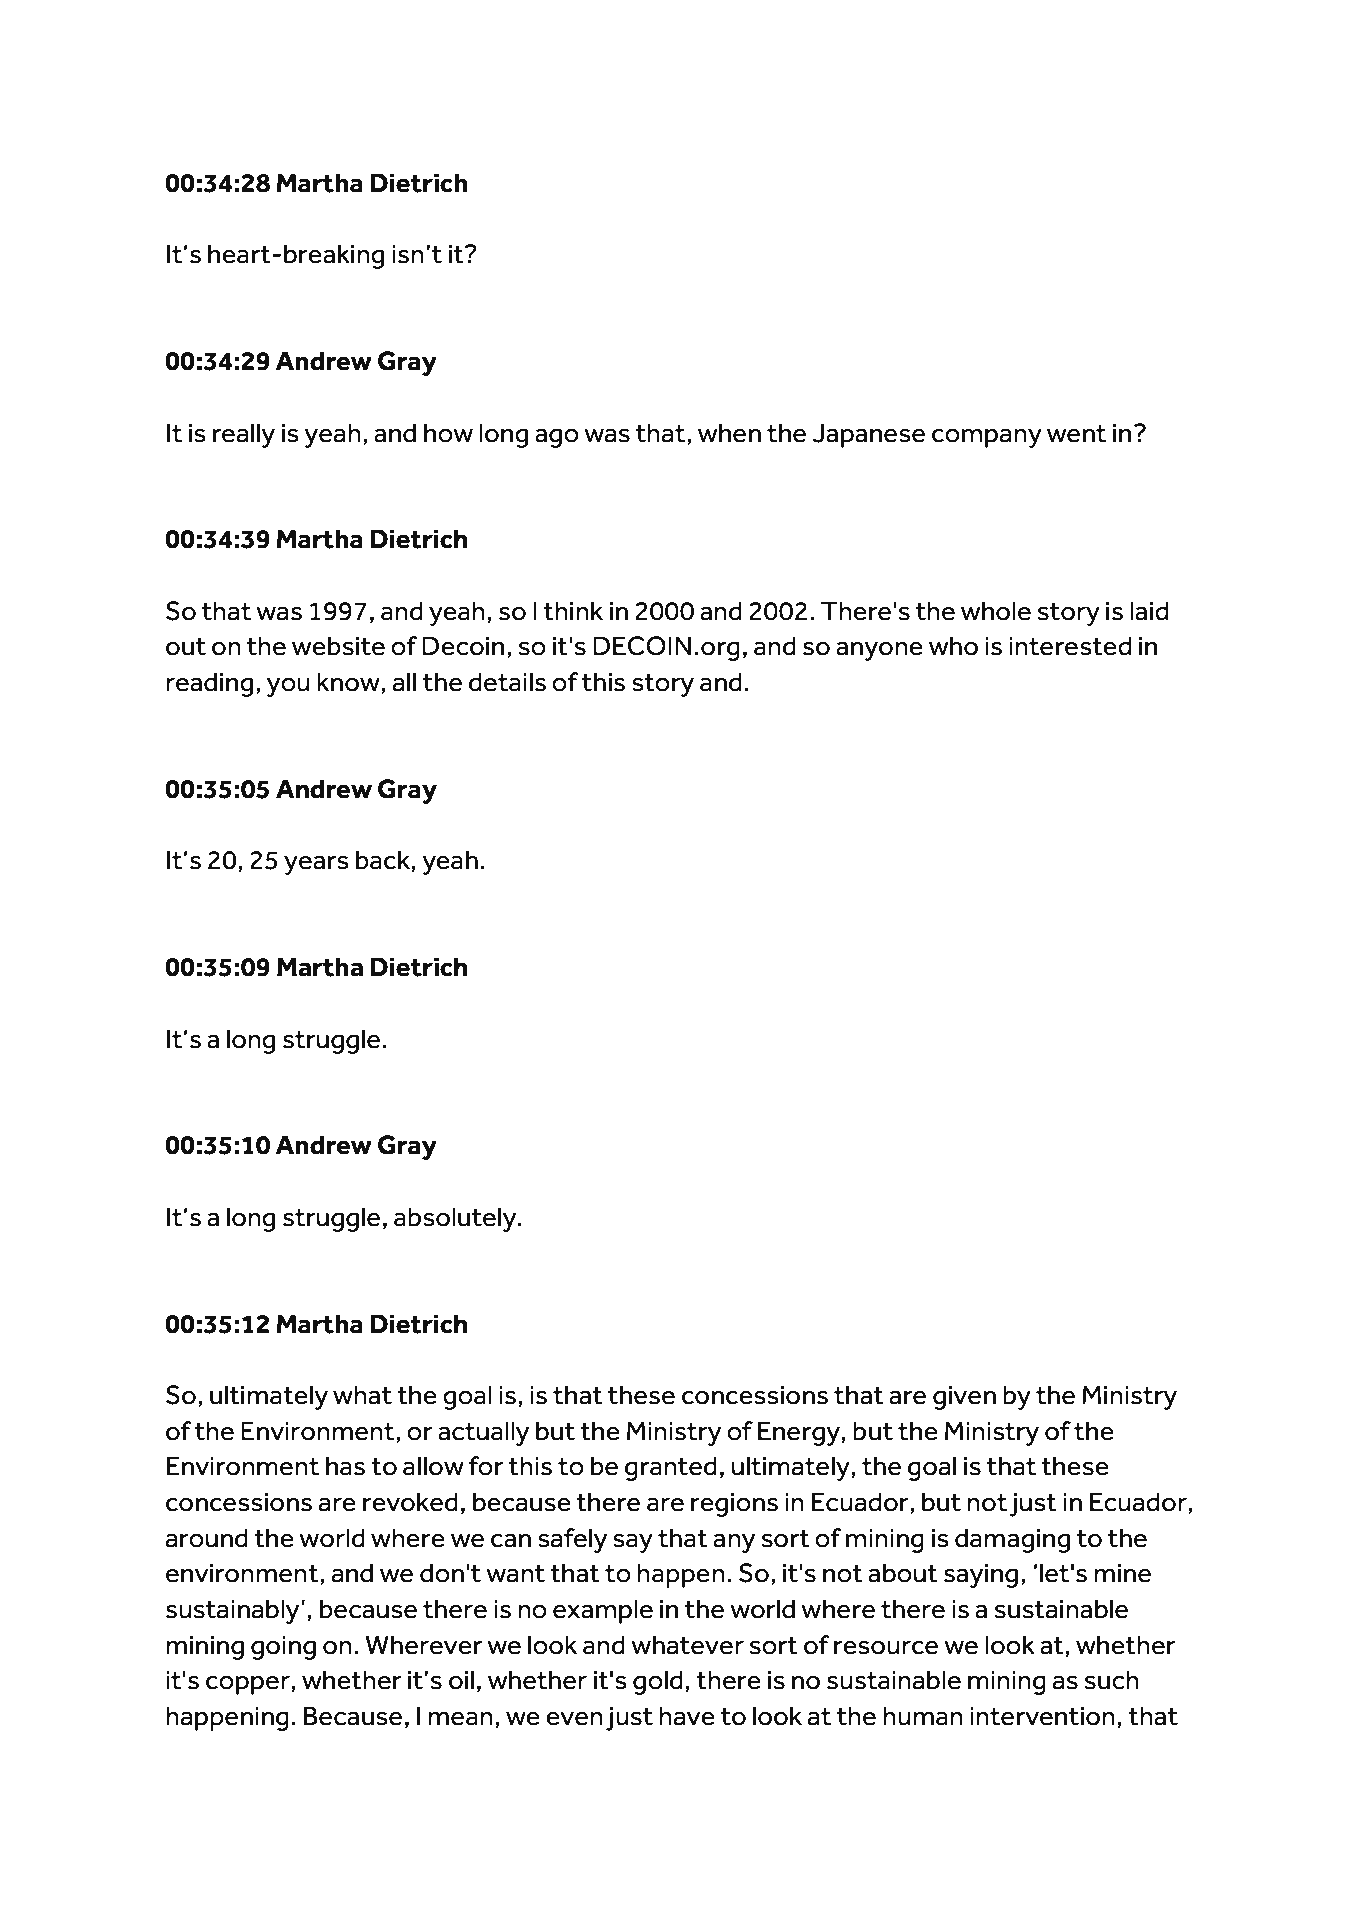  Describe the element at coordinates (1077, 434) in the screenshot. I see `went` at that location.
